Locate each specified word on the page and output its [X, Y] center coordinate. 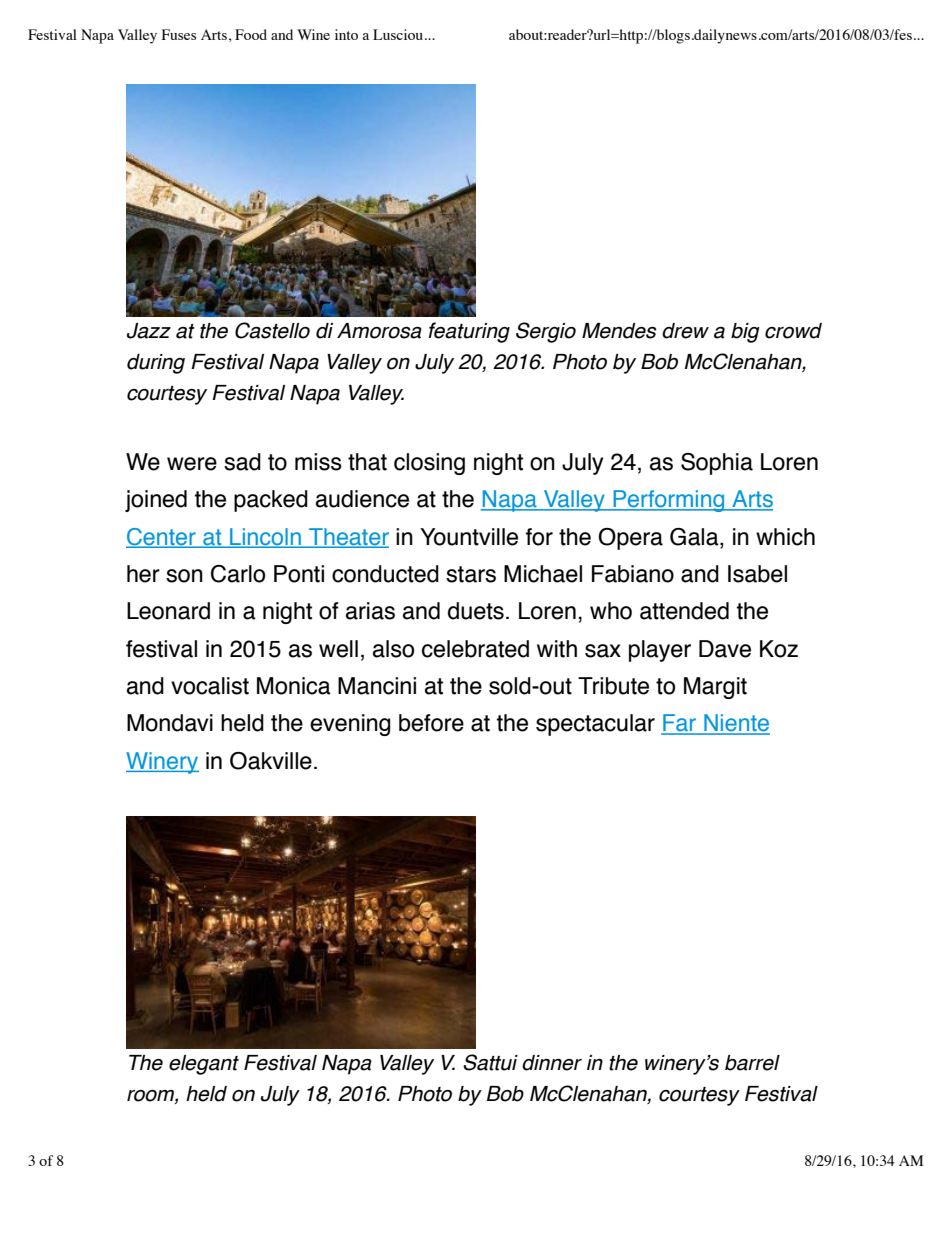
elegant [204, 1065]
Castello [272, 330]
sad [242, 462]
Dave [725, 649]
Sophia [717, 464]
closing [429, 464]
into [346, 34]
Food [251, 34]
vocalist [210, 686]
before [431, 723]
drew [685, 331]
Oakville [271, 761]
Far [680, 724]
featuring [469, 332]
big [745, 333]
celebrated [475, 649]
